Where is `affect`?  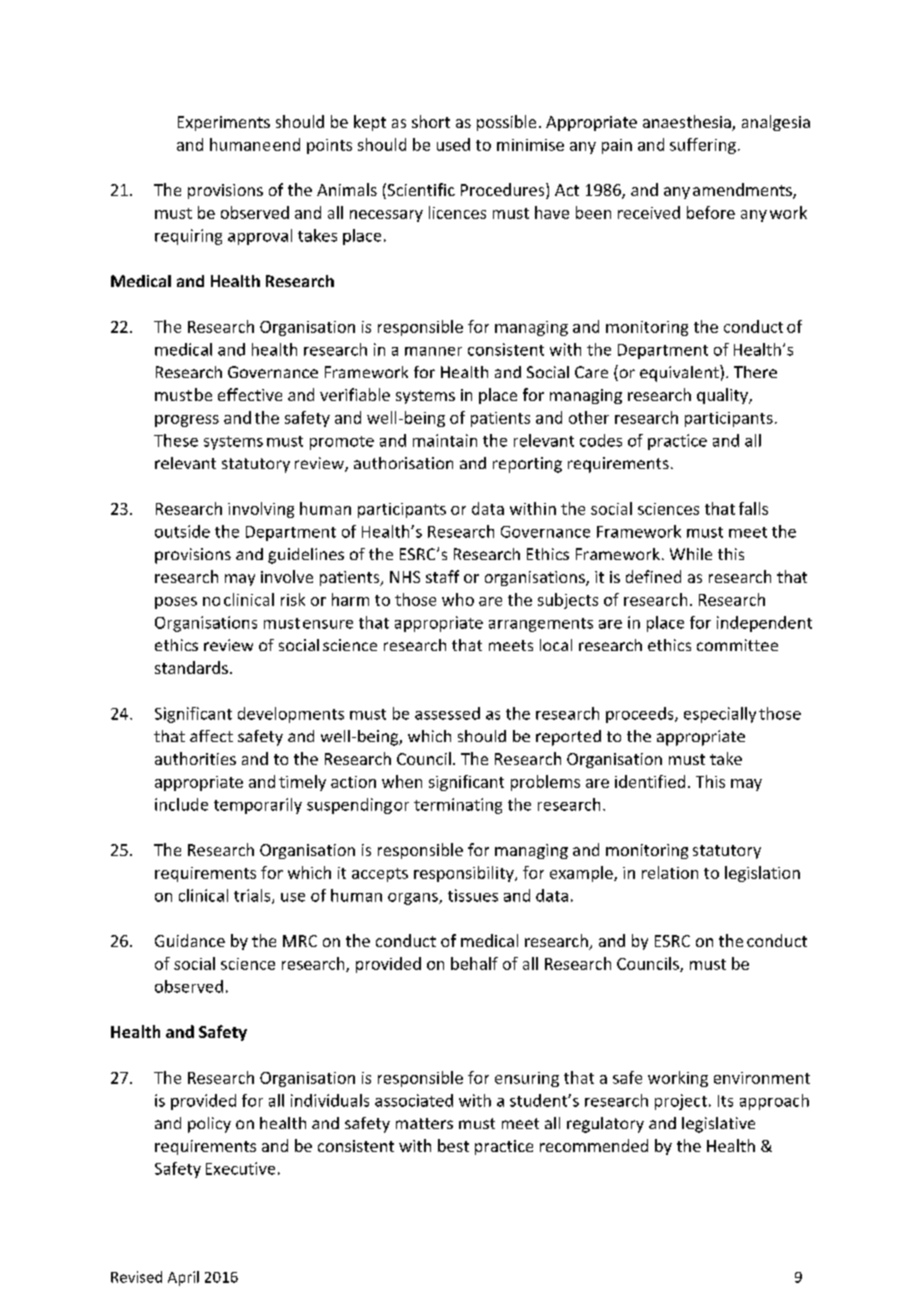 affect is located at coordinates (211, 736).
